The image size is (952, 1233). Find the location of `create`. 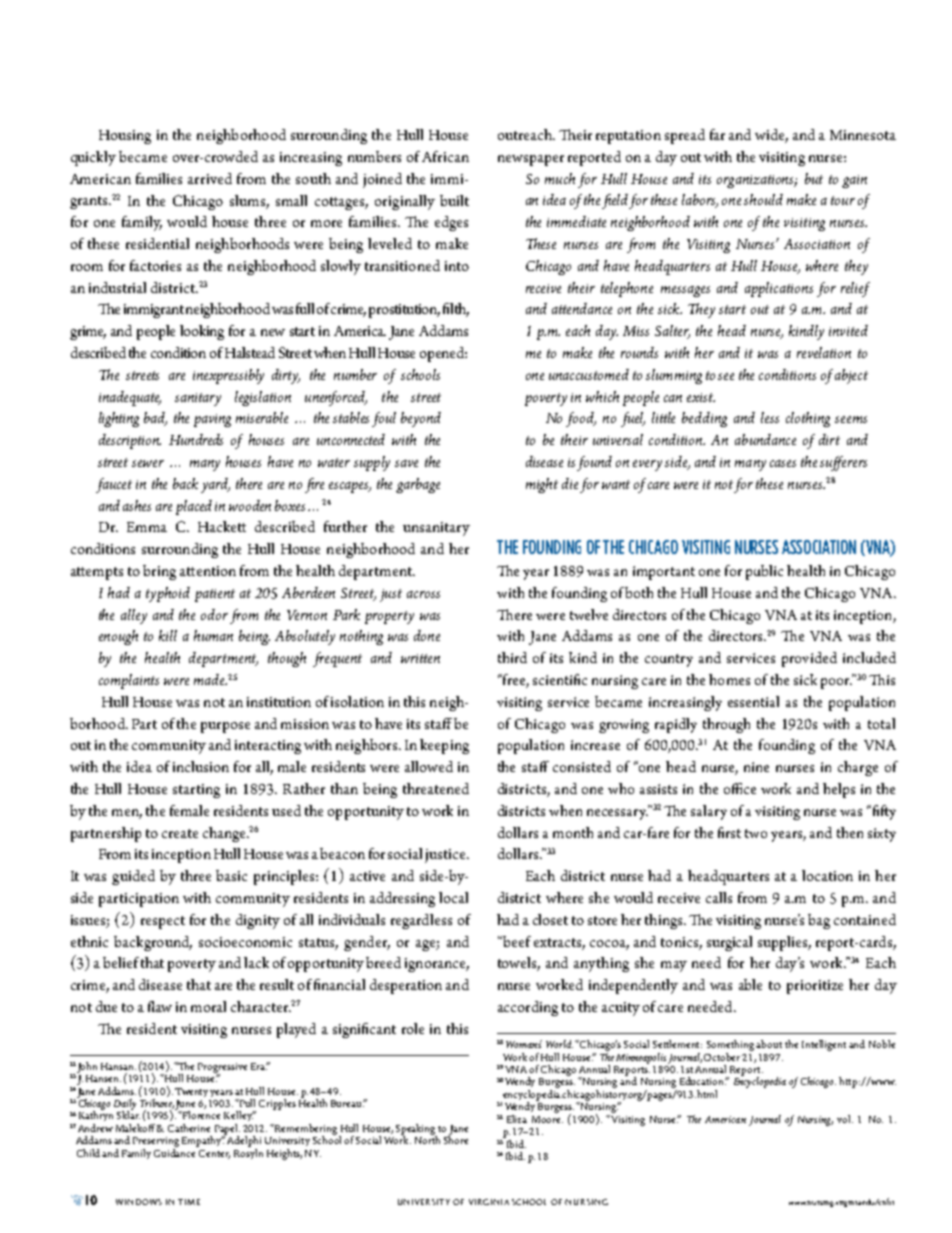

create is located at coordinates (180, 833).
